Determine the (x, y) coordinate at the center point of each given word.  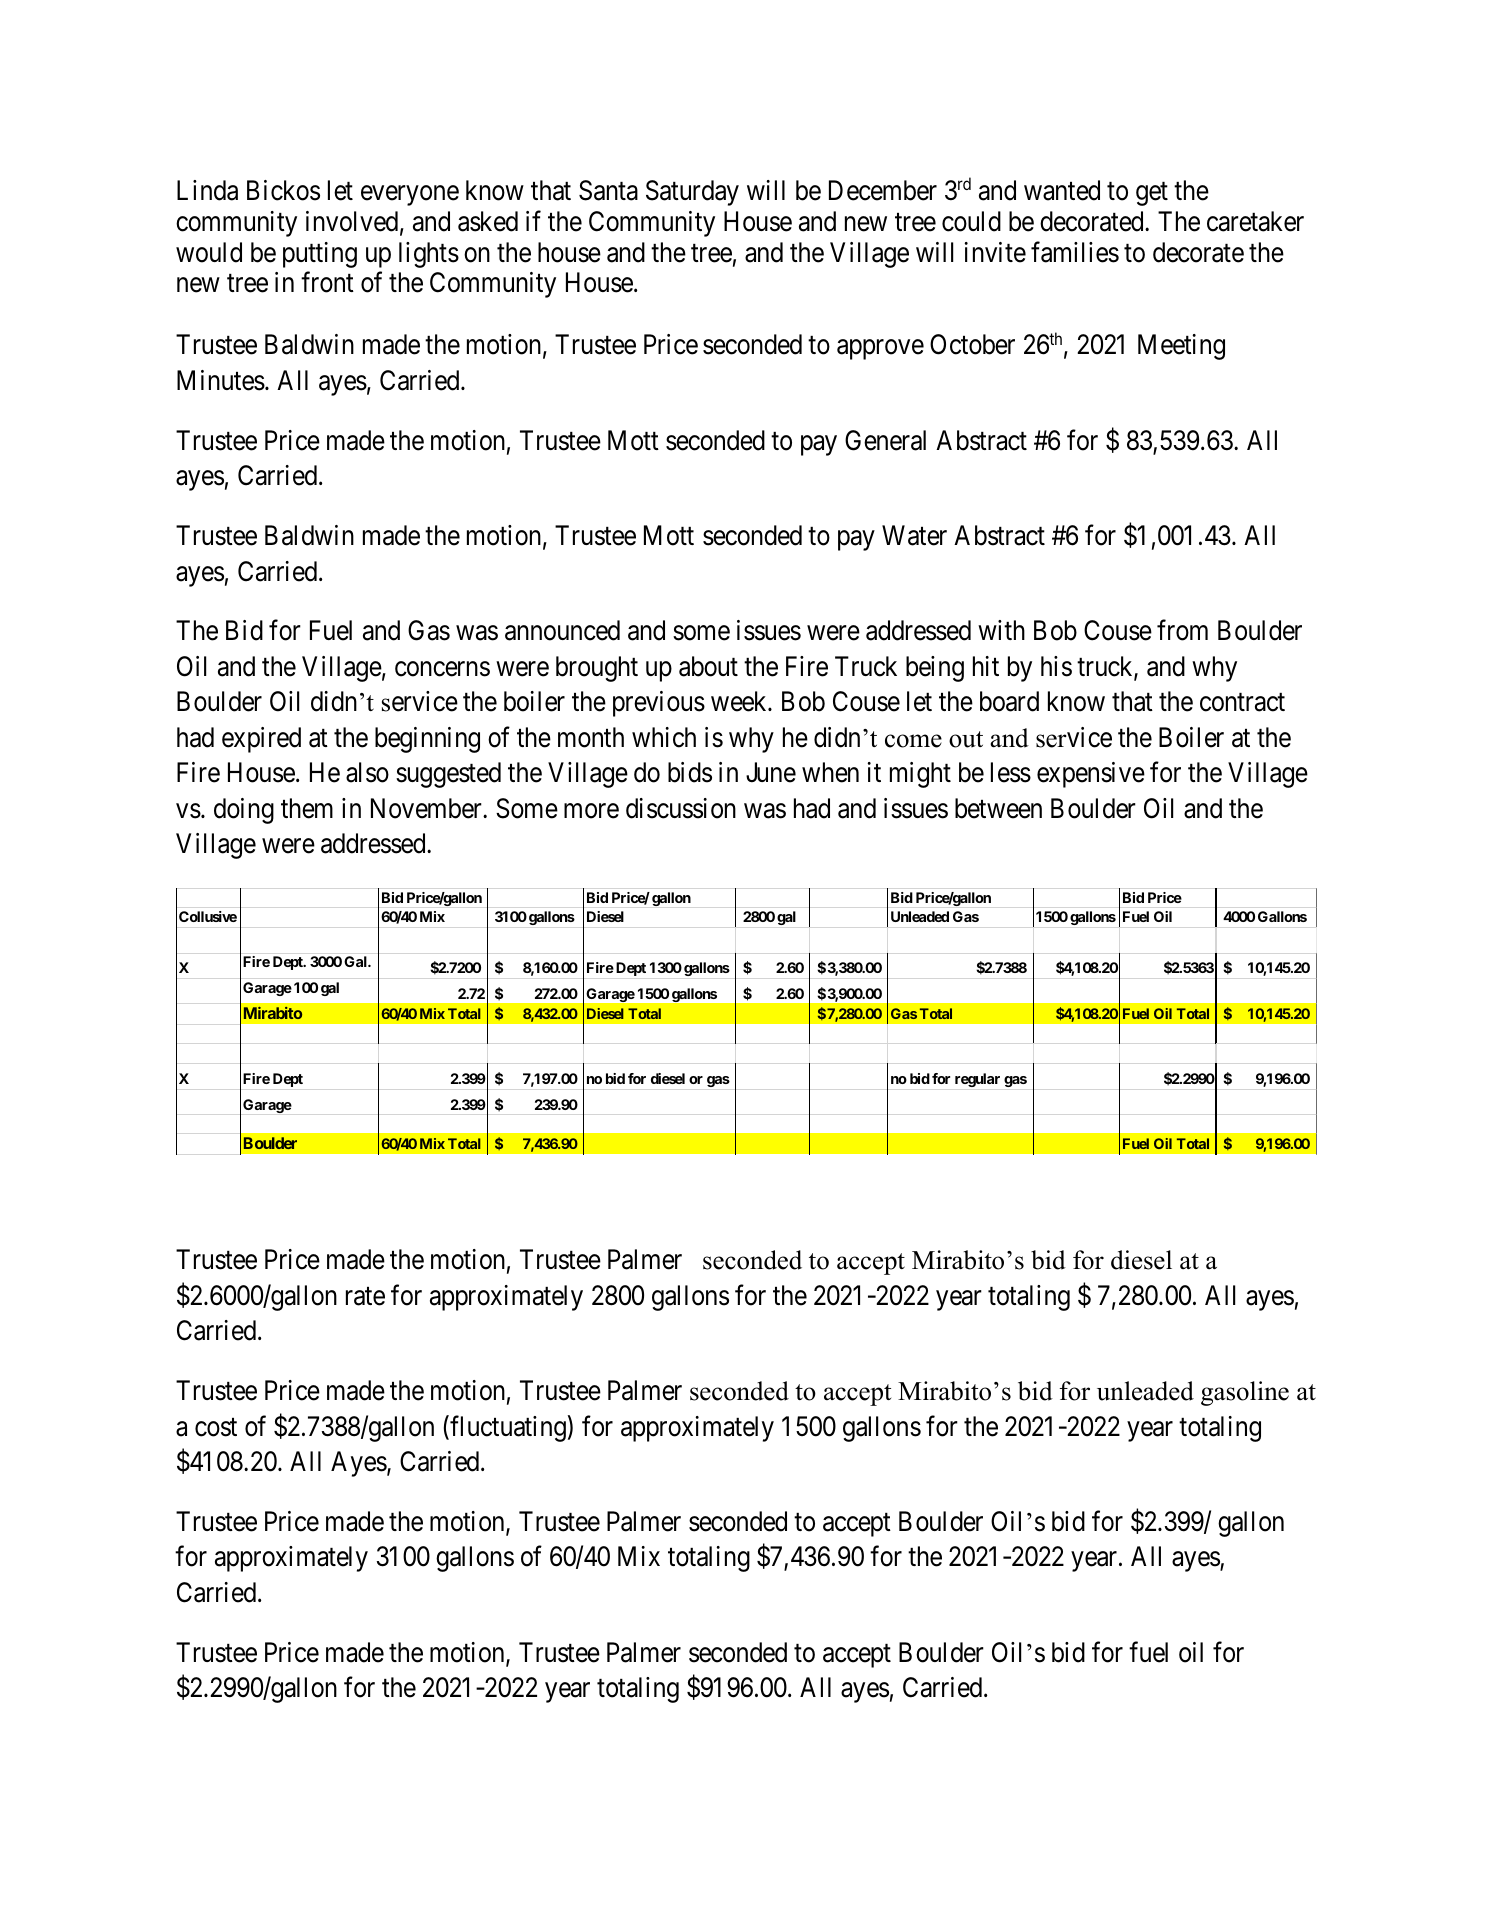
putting (320, 255)
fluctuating (508, 1428)
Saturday (692, 193)
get (1152, 194)
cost (216, 1427)
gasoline (1245, 1393)
